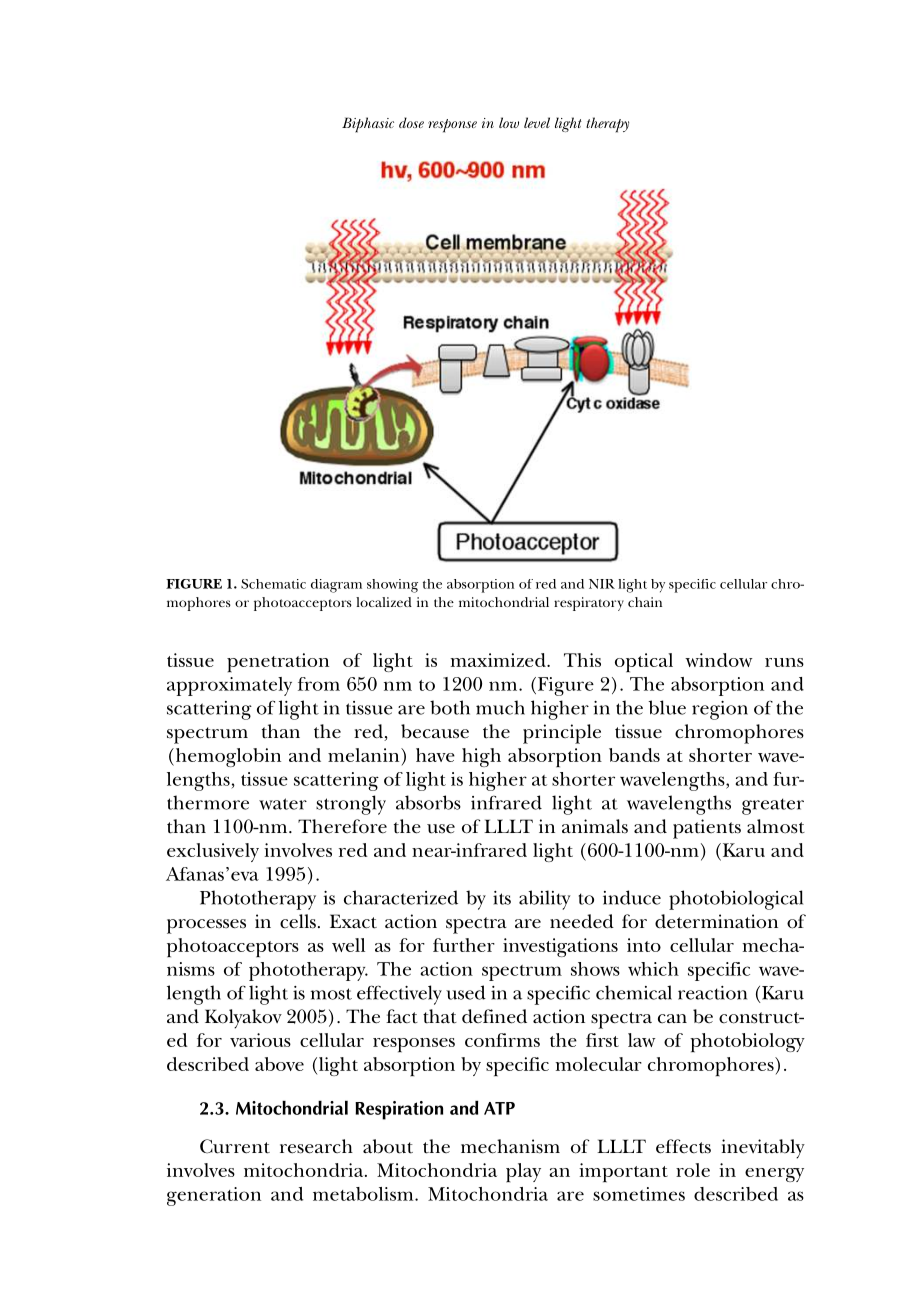 Image resolution: width=921 pixels, height=1316 pixels. Describe the element at coordinates (368, 125) in the screenshot. I see `Biphasic` at that location.
